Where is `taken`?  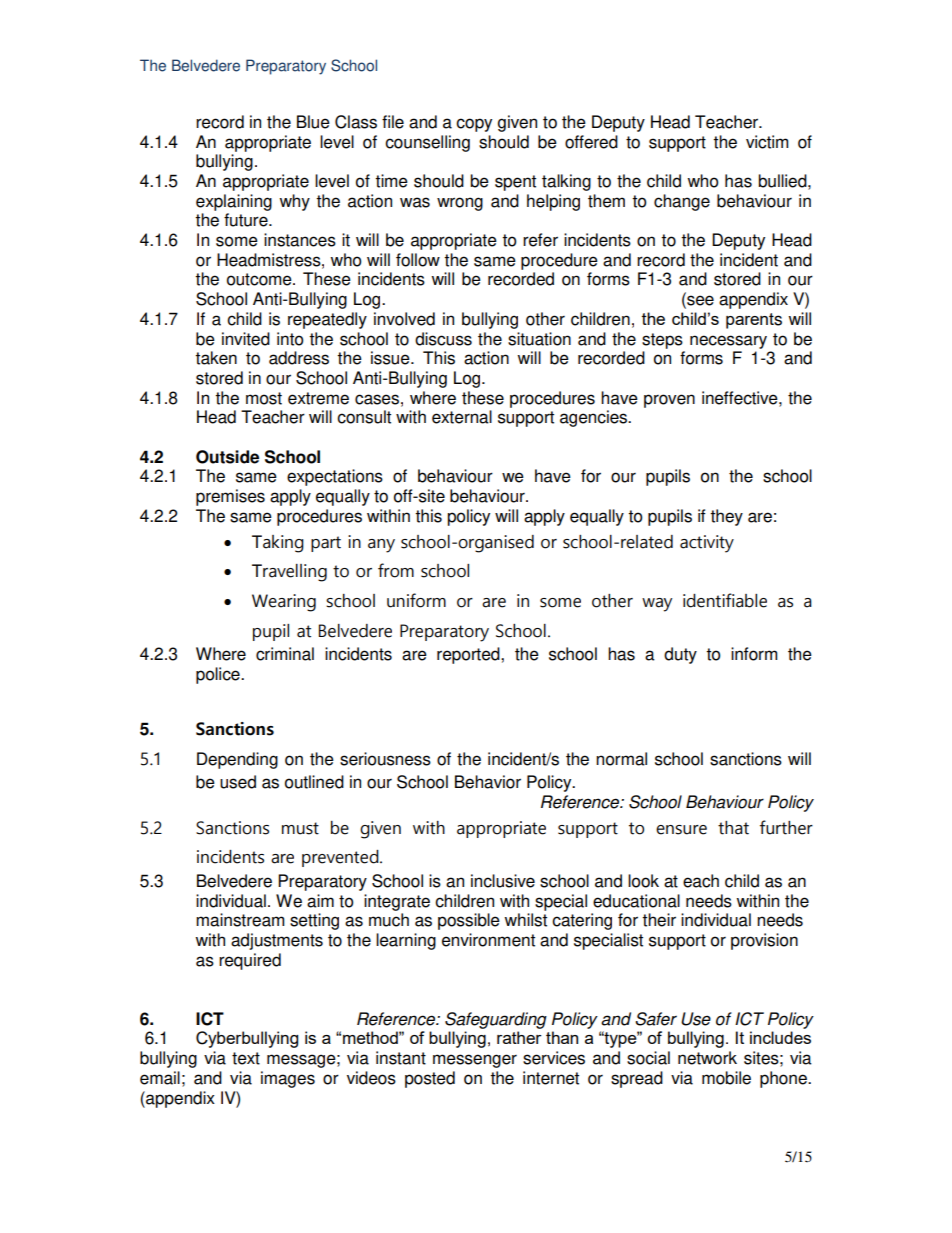
taken is located at coordinates (216, 358).
